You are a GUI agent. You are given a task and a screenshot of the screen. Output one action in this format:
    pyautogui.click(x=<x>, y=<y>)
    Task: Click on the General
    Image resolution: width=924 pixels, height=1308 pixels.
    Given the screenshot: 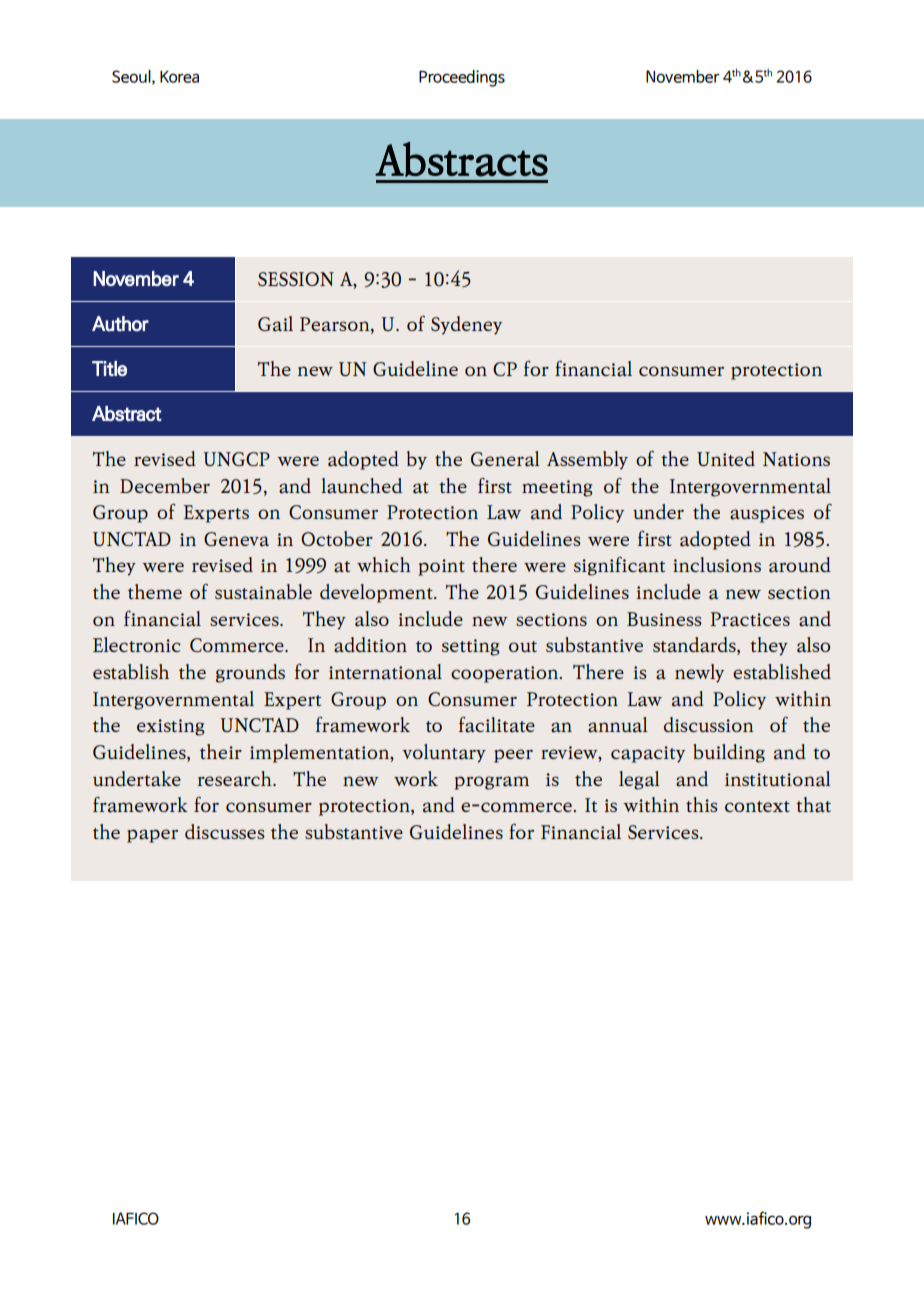 What is the action you would take?
    pyautogui.click(x=505, y=459)
